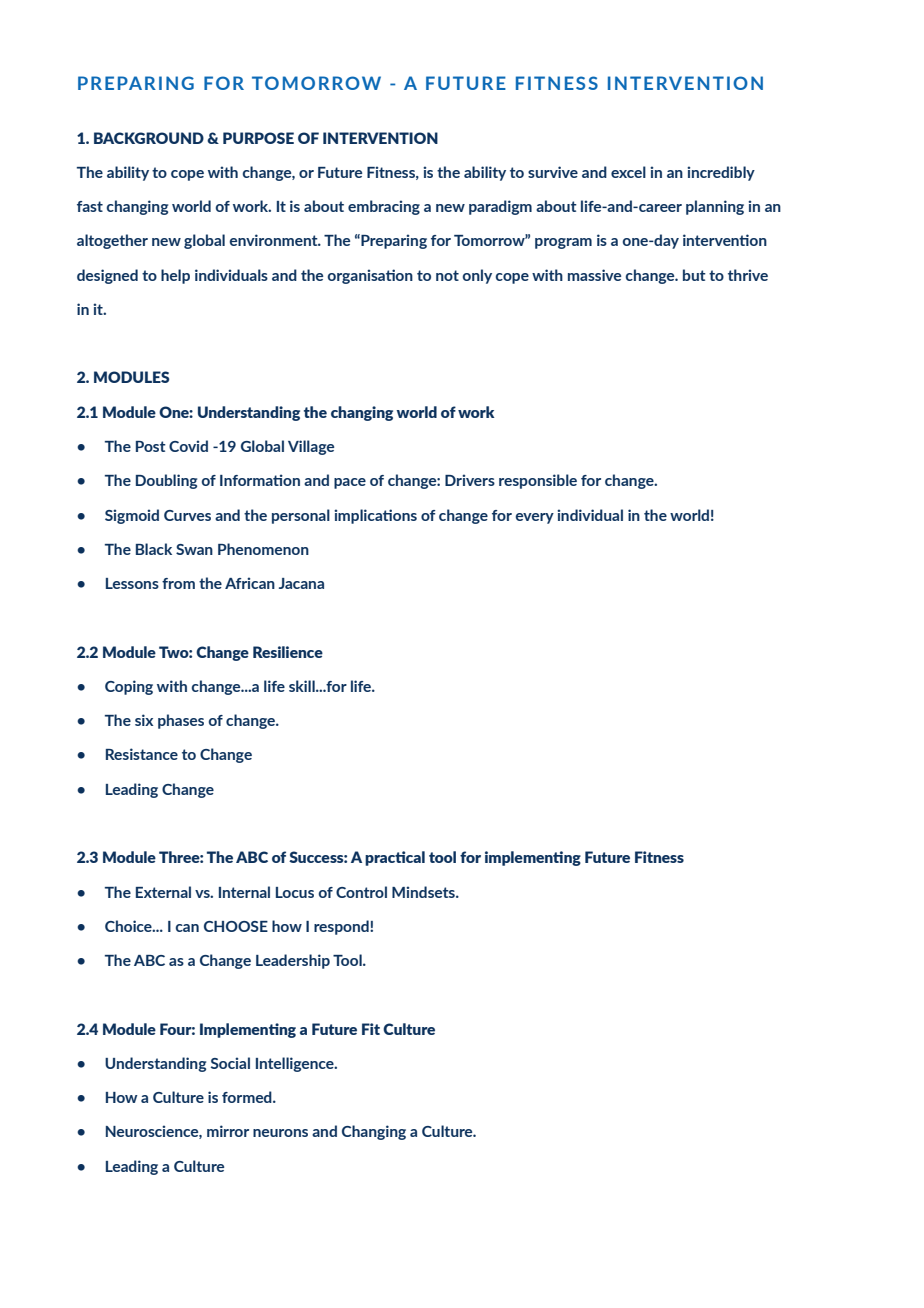  What do you see at coordinates (384, 207) in the image?
I see `embracing` at bounding box center [384, 207].
